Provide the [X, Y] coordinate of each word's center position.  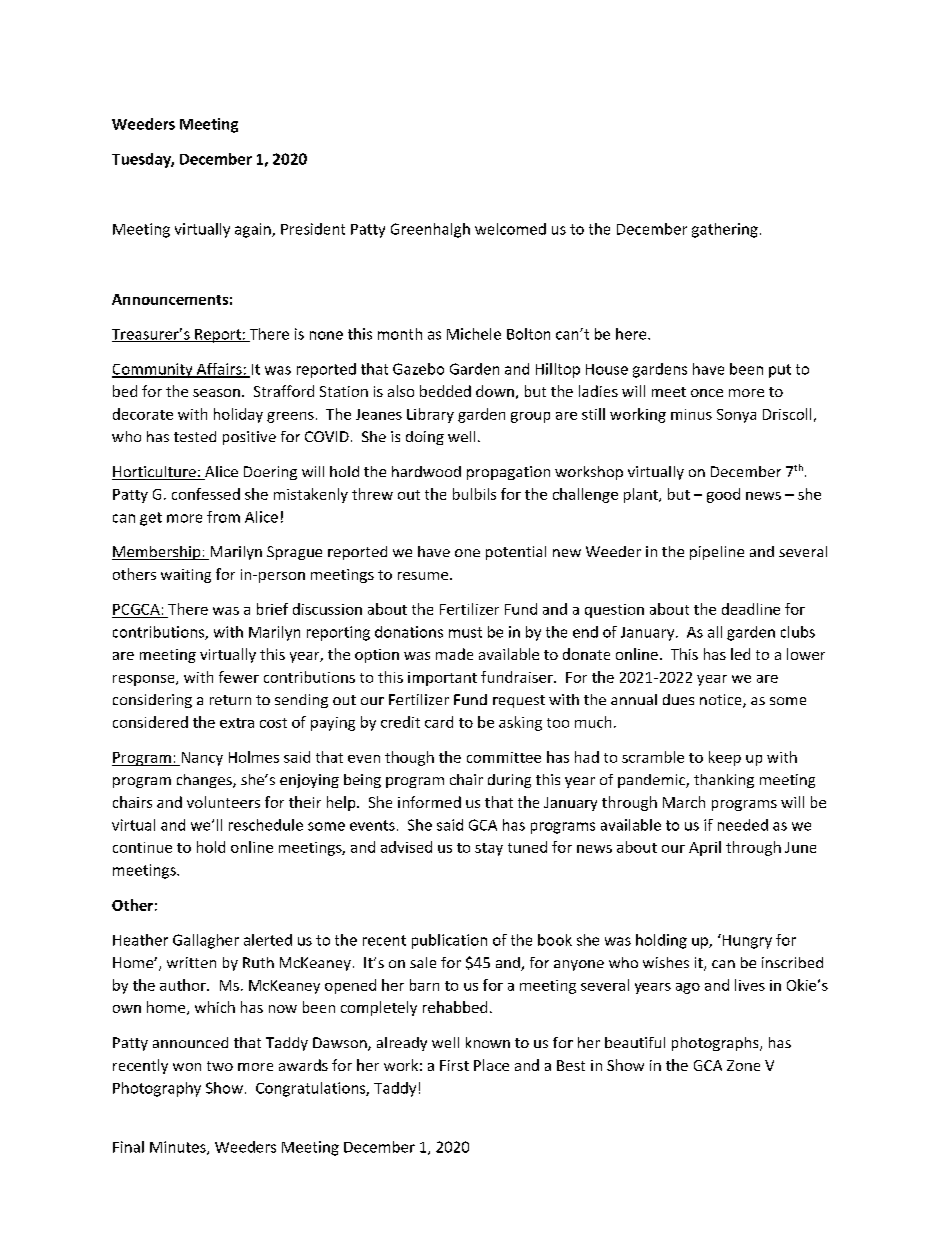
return [230, 700]
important [442, 679]
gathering [725, 230]
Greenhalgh [430, 230]
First [454, 1065]
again [254, 230]
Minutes [179, 1148]
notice [722, 701]
